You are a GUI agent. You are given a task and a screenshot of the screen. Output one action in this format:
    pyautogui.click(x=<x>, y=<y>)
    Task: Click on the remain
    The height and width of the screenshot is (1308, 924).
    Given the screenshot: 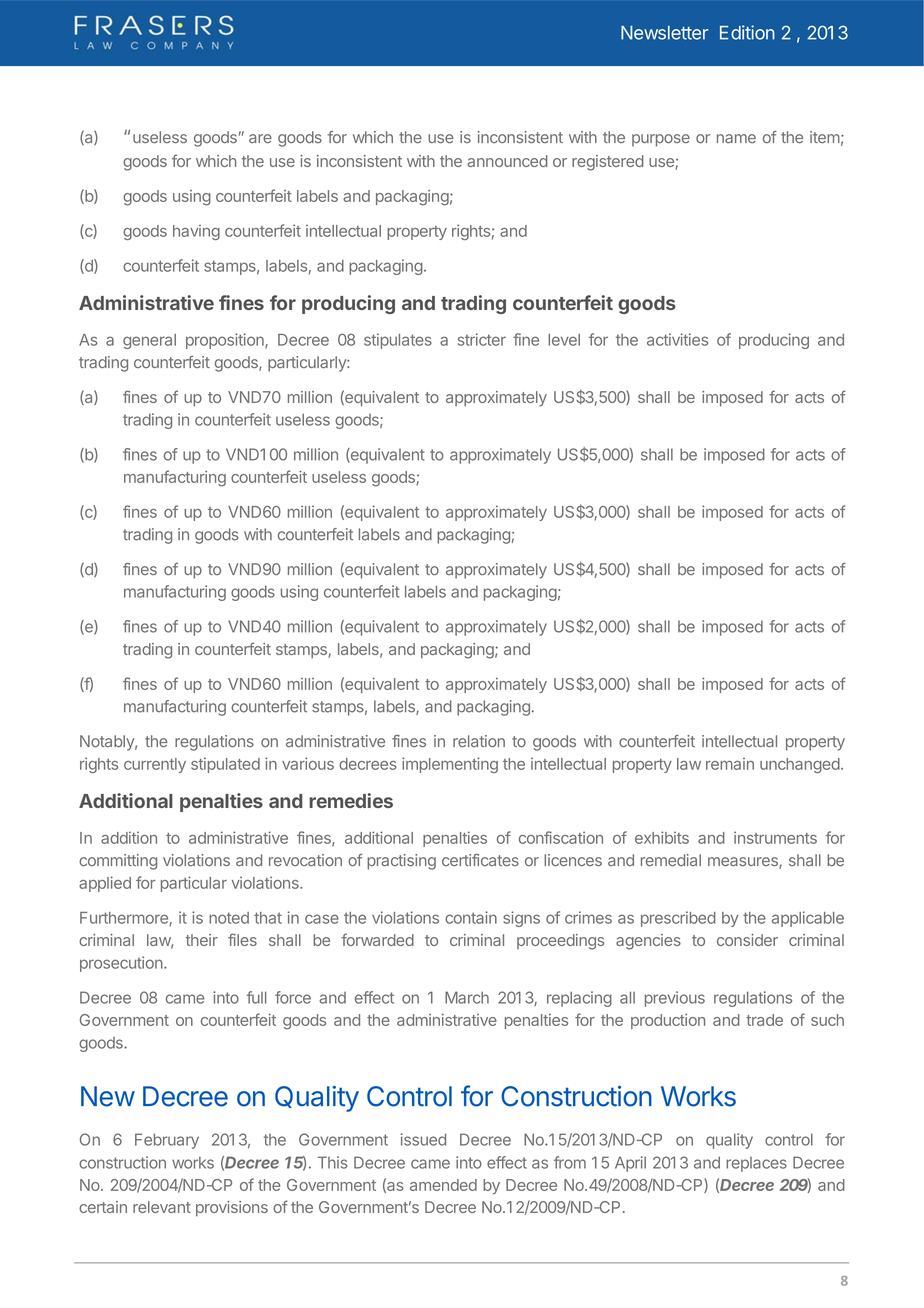 What is the action you would take?
    pyautogui.click(x=730, y=764)
